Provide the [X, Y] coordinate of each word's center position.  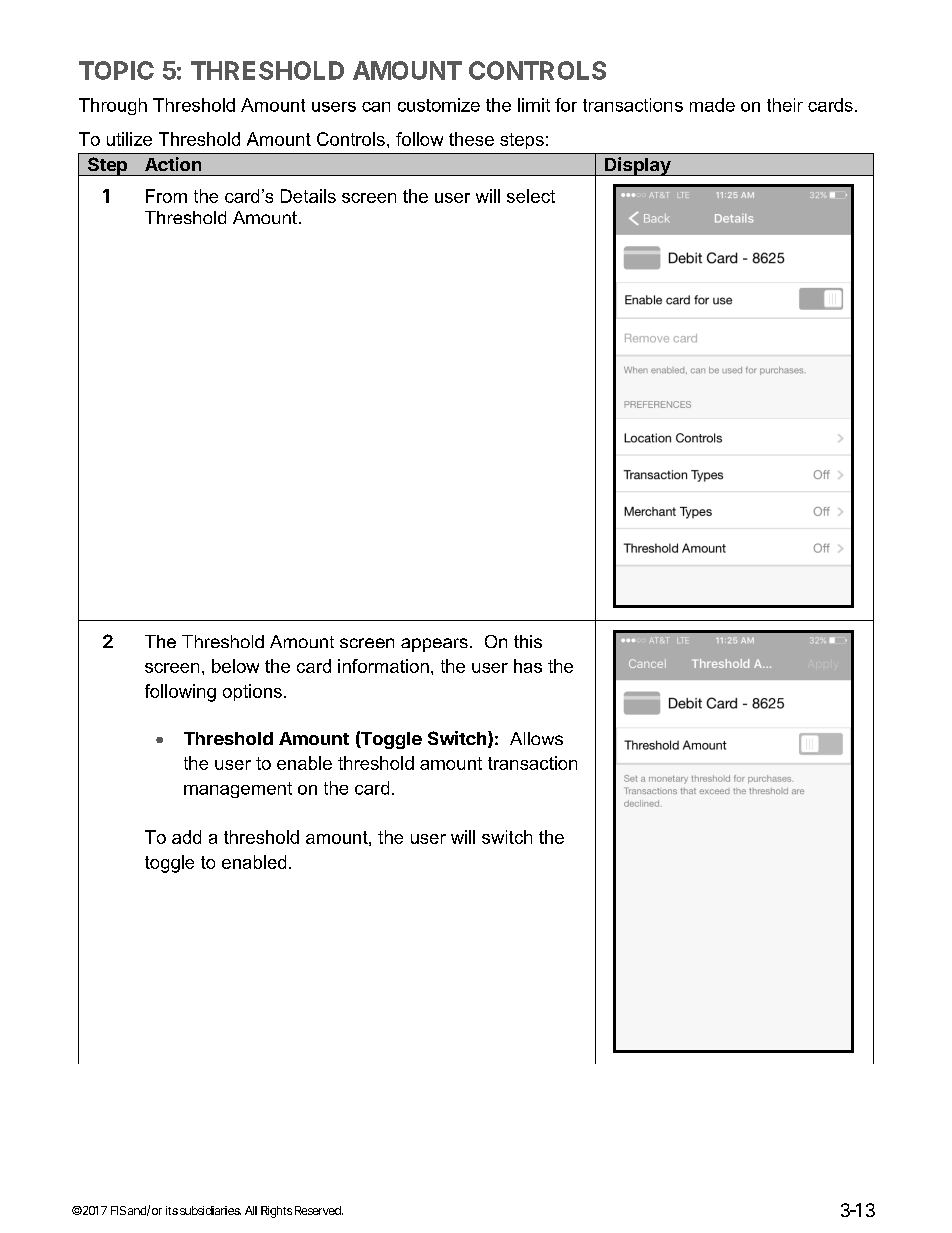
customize [439, 105]
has [528, 666]
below [235, 666]
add [186, 837]
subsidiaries [210, 1210]
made [712, 105]
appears [434, 645]
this [528, 641]
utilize [129, 139]
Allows [536, 738]
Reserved [318, 1210]
